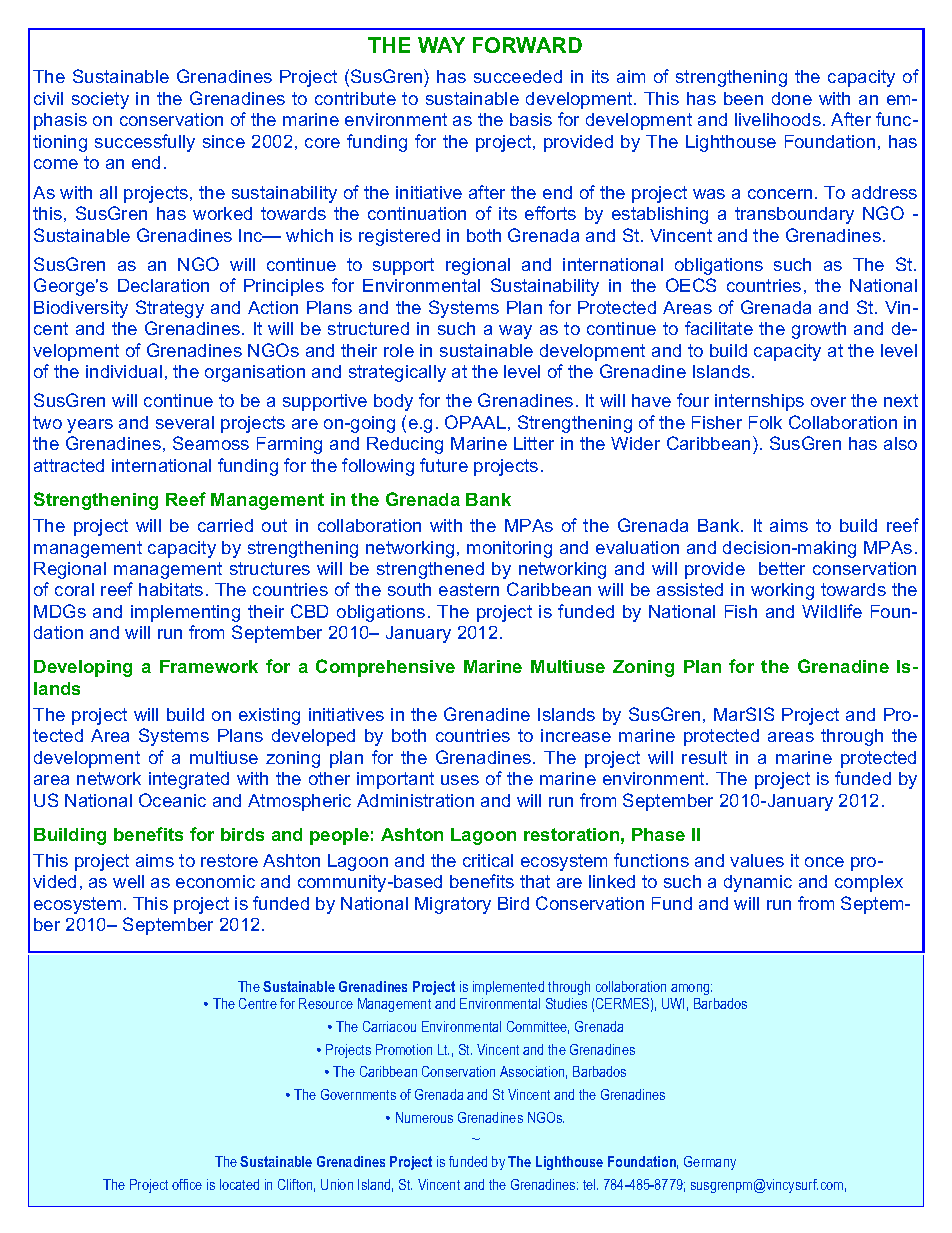 The height and width of the screenshot is (1233, 952). What do you see at coordinates (710, 1163) in the screenshot?
I see `Germany` at bounding box center [710, 1163].
